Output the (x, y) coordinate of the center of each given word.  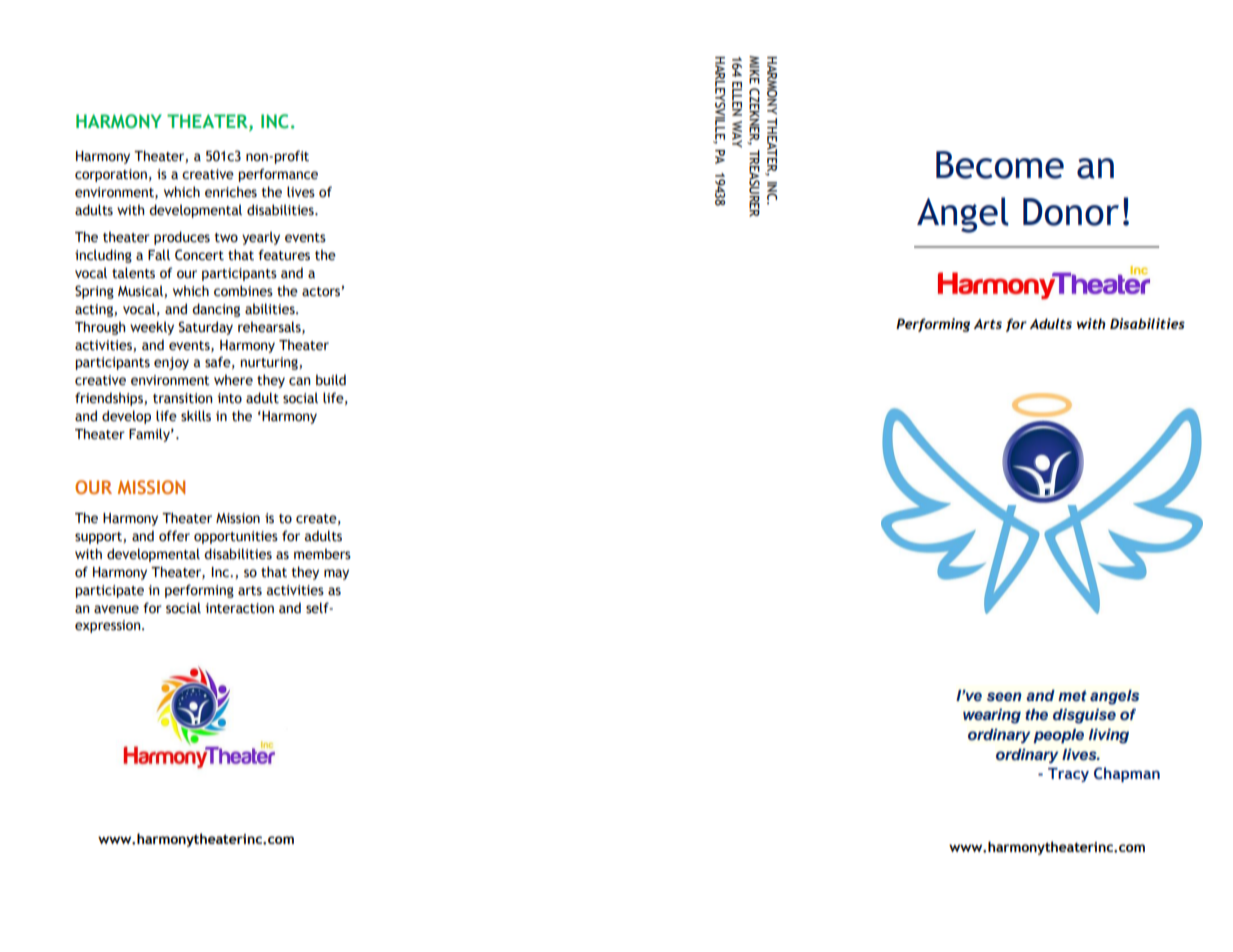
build (331, 380)
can (299, 381)
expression (109, 626)
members (322, 554)
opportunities (236, 537)
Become (1000, 165)
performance (278, 175)
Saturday (205, 328)
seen (1004, 697)
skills (196, 416)
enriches (231, 192)
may (336, 574)
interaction (239, 608)
